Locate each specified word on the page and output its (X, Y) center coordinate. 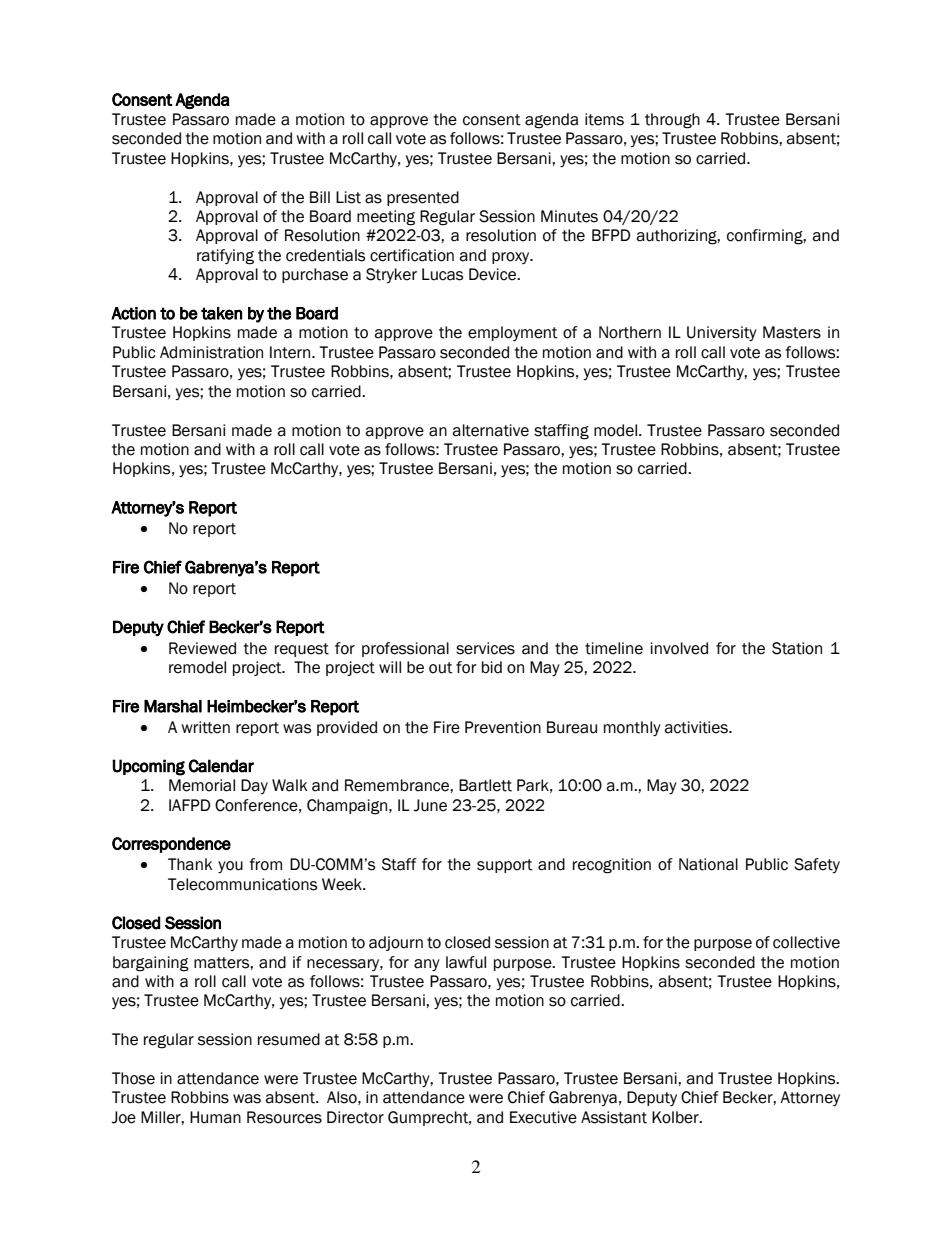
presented (423, 198)
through (672, 121)
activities (697, 727)
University (722, 333)
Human (215, 1117)
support (505, 866)
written (205, 727)
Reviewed (202, 648)
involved (679, 648)
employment (513, 333)
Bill (320, 197)
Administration (211, 352)
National (708, 864)
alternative (490, 430)
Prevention (503, 727)
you (230, 867)
